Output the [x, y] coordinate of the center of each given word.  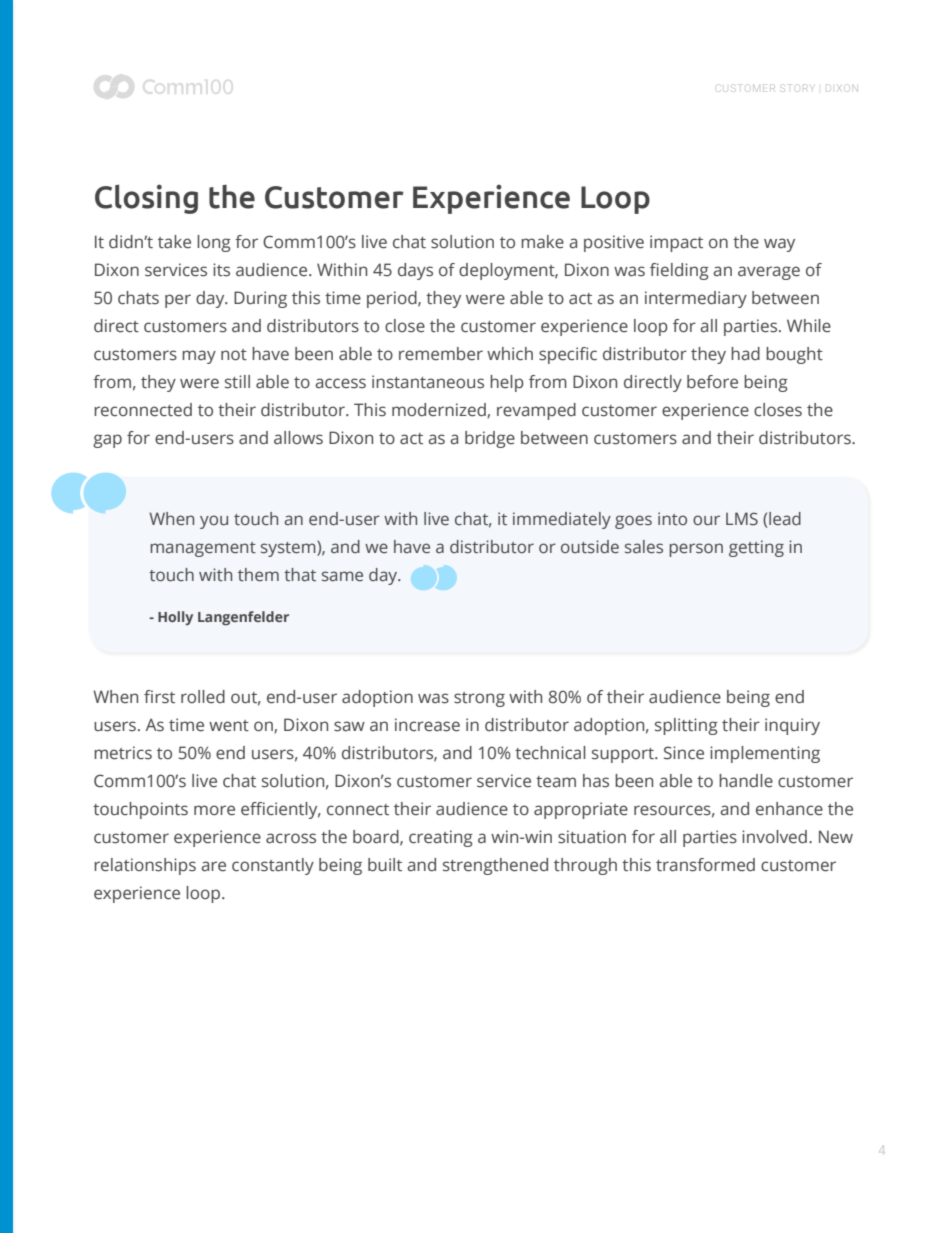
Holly [175, 618]
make [542, 242]
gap [107, 441]
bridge [490, 439]
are [213, 866]
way [779, 245]
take [174, 242]
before [712, 382]
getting [756, 548]
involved [774, 837]
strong [479, 699]
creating [441, 838]
